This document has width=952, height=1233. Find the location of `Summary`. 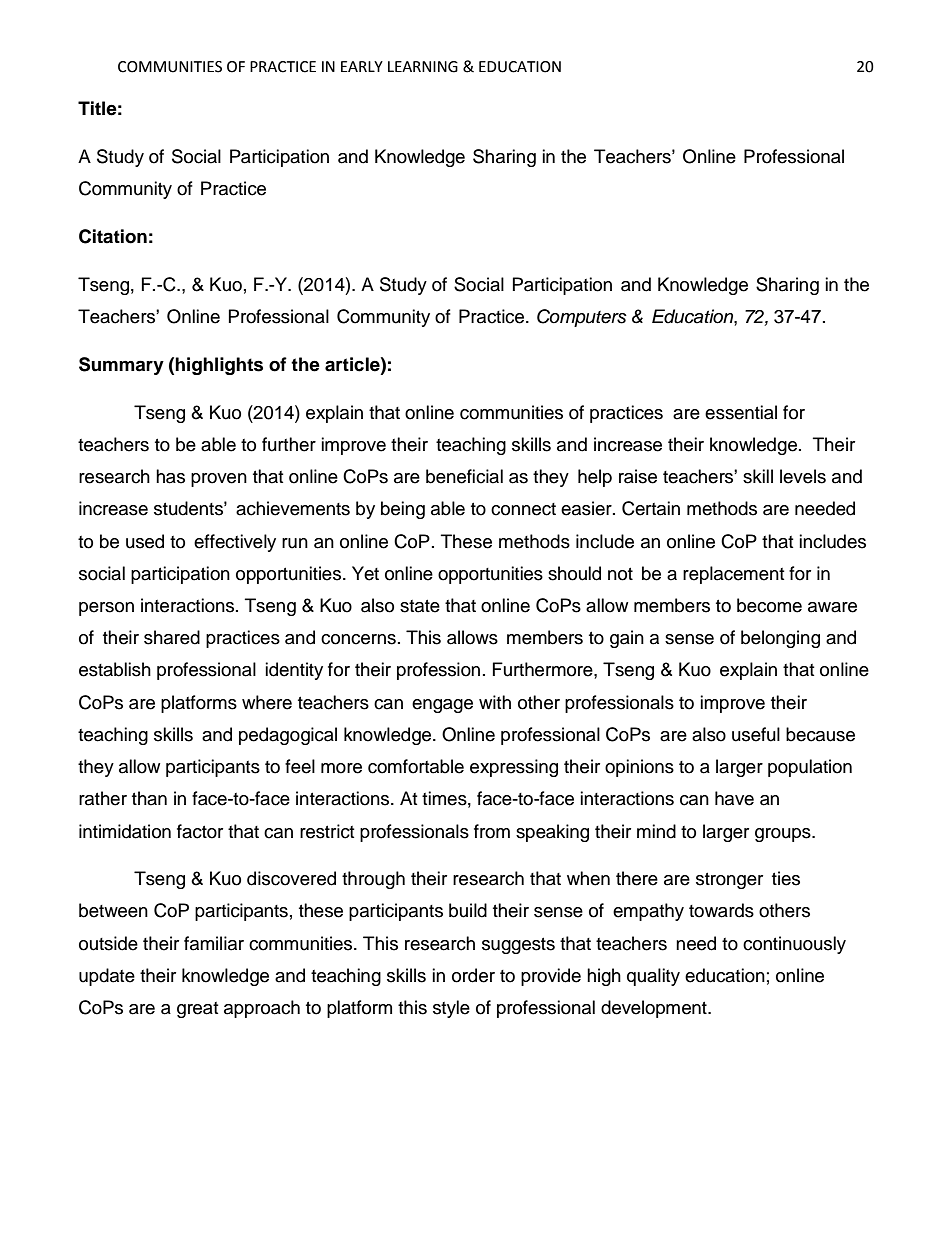

Summary is located at coordinates (121, 366).
